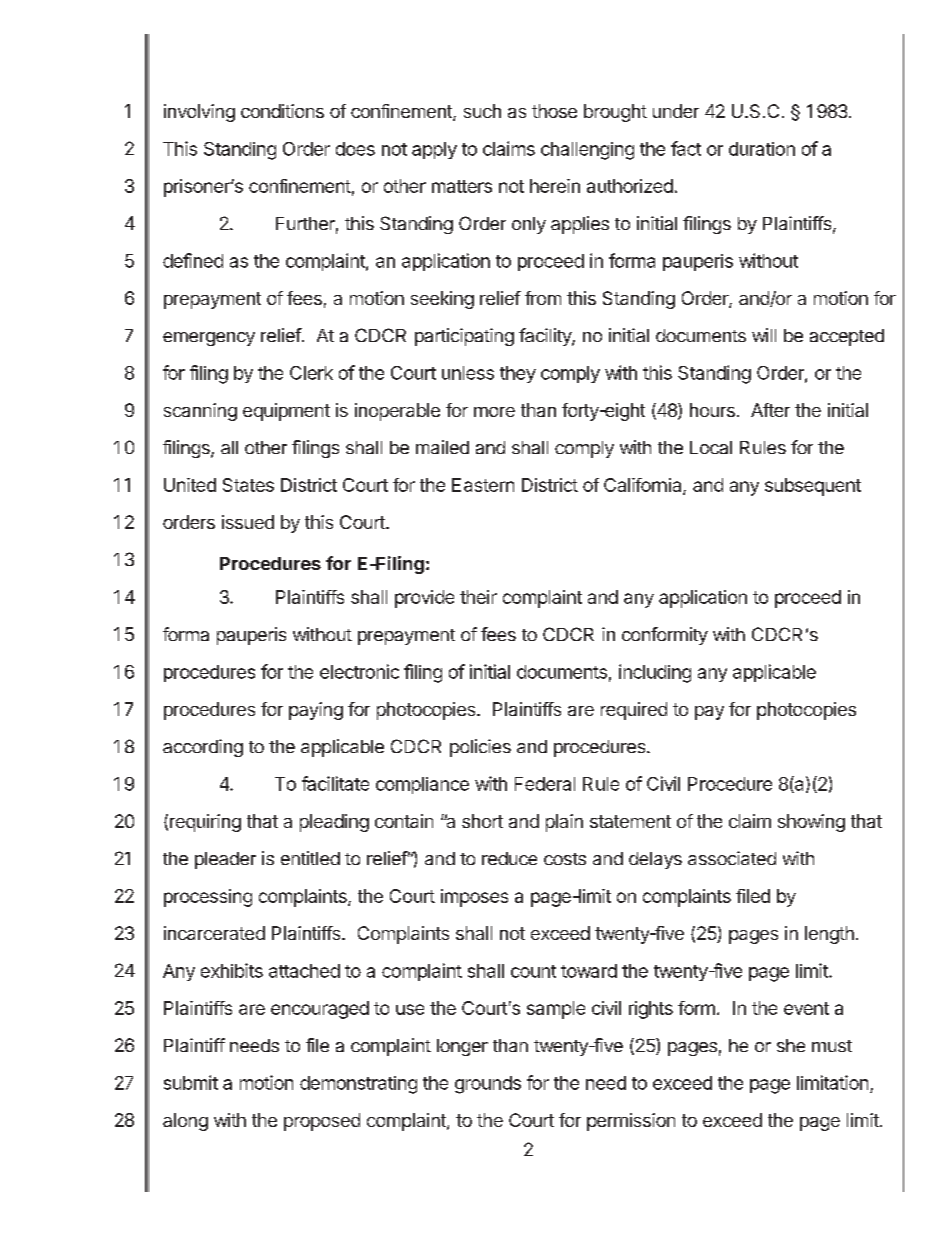  I want to click on reduce, so click(509, 858).
